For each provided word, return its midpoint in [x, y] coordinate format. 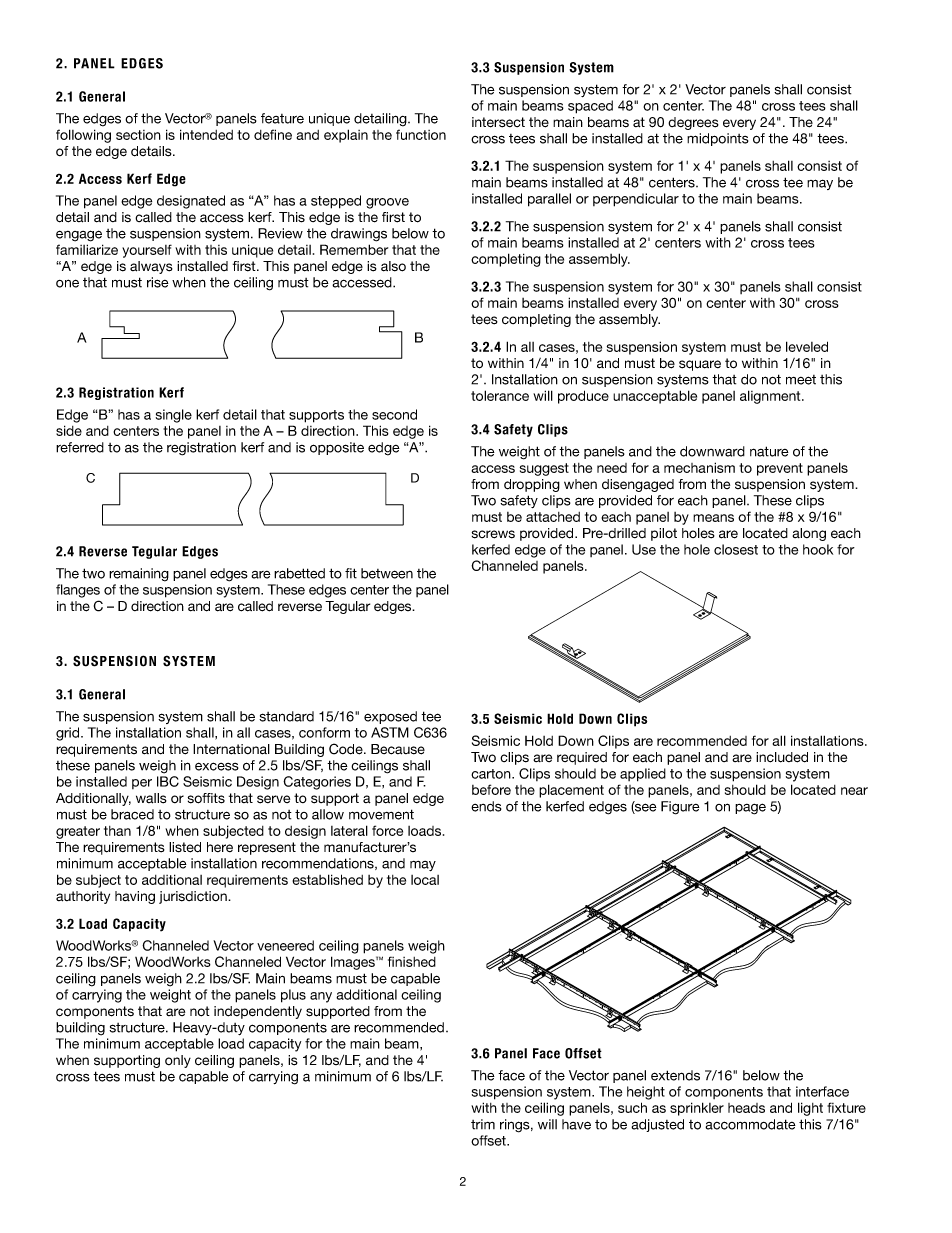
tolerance [500, 395]
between [387, 573]
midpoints [718, 139]
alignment [771, 397]
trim [483, 1124]
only [178, 1061]
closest [736, 549]
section [138, 135]
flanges [78, 591]
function [421, 134]
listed [185, 847]
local [425, 880]
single [174, 416]
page [750, 809]
